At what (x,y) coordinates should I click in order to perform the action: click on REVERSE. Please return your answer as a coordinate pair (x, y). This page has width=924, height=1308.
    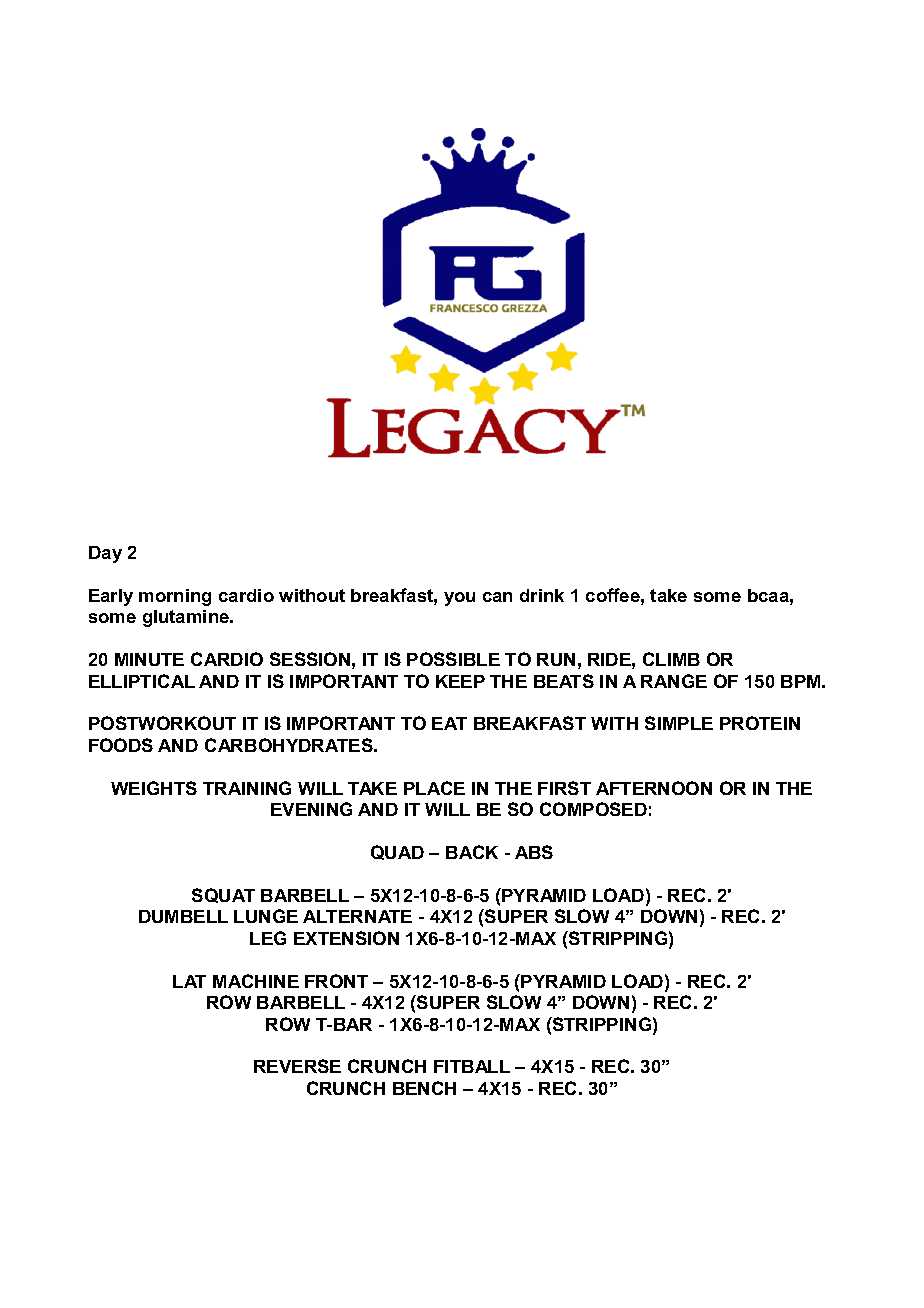
    Looking at the image, I should click on (297, 1066).
